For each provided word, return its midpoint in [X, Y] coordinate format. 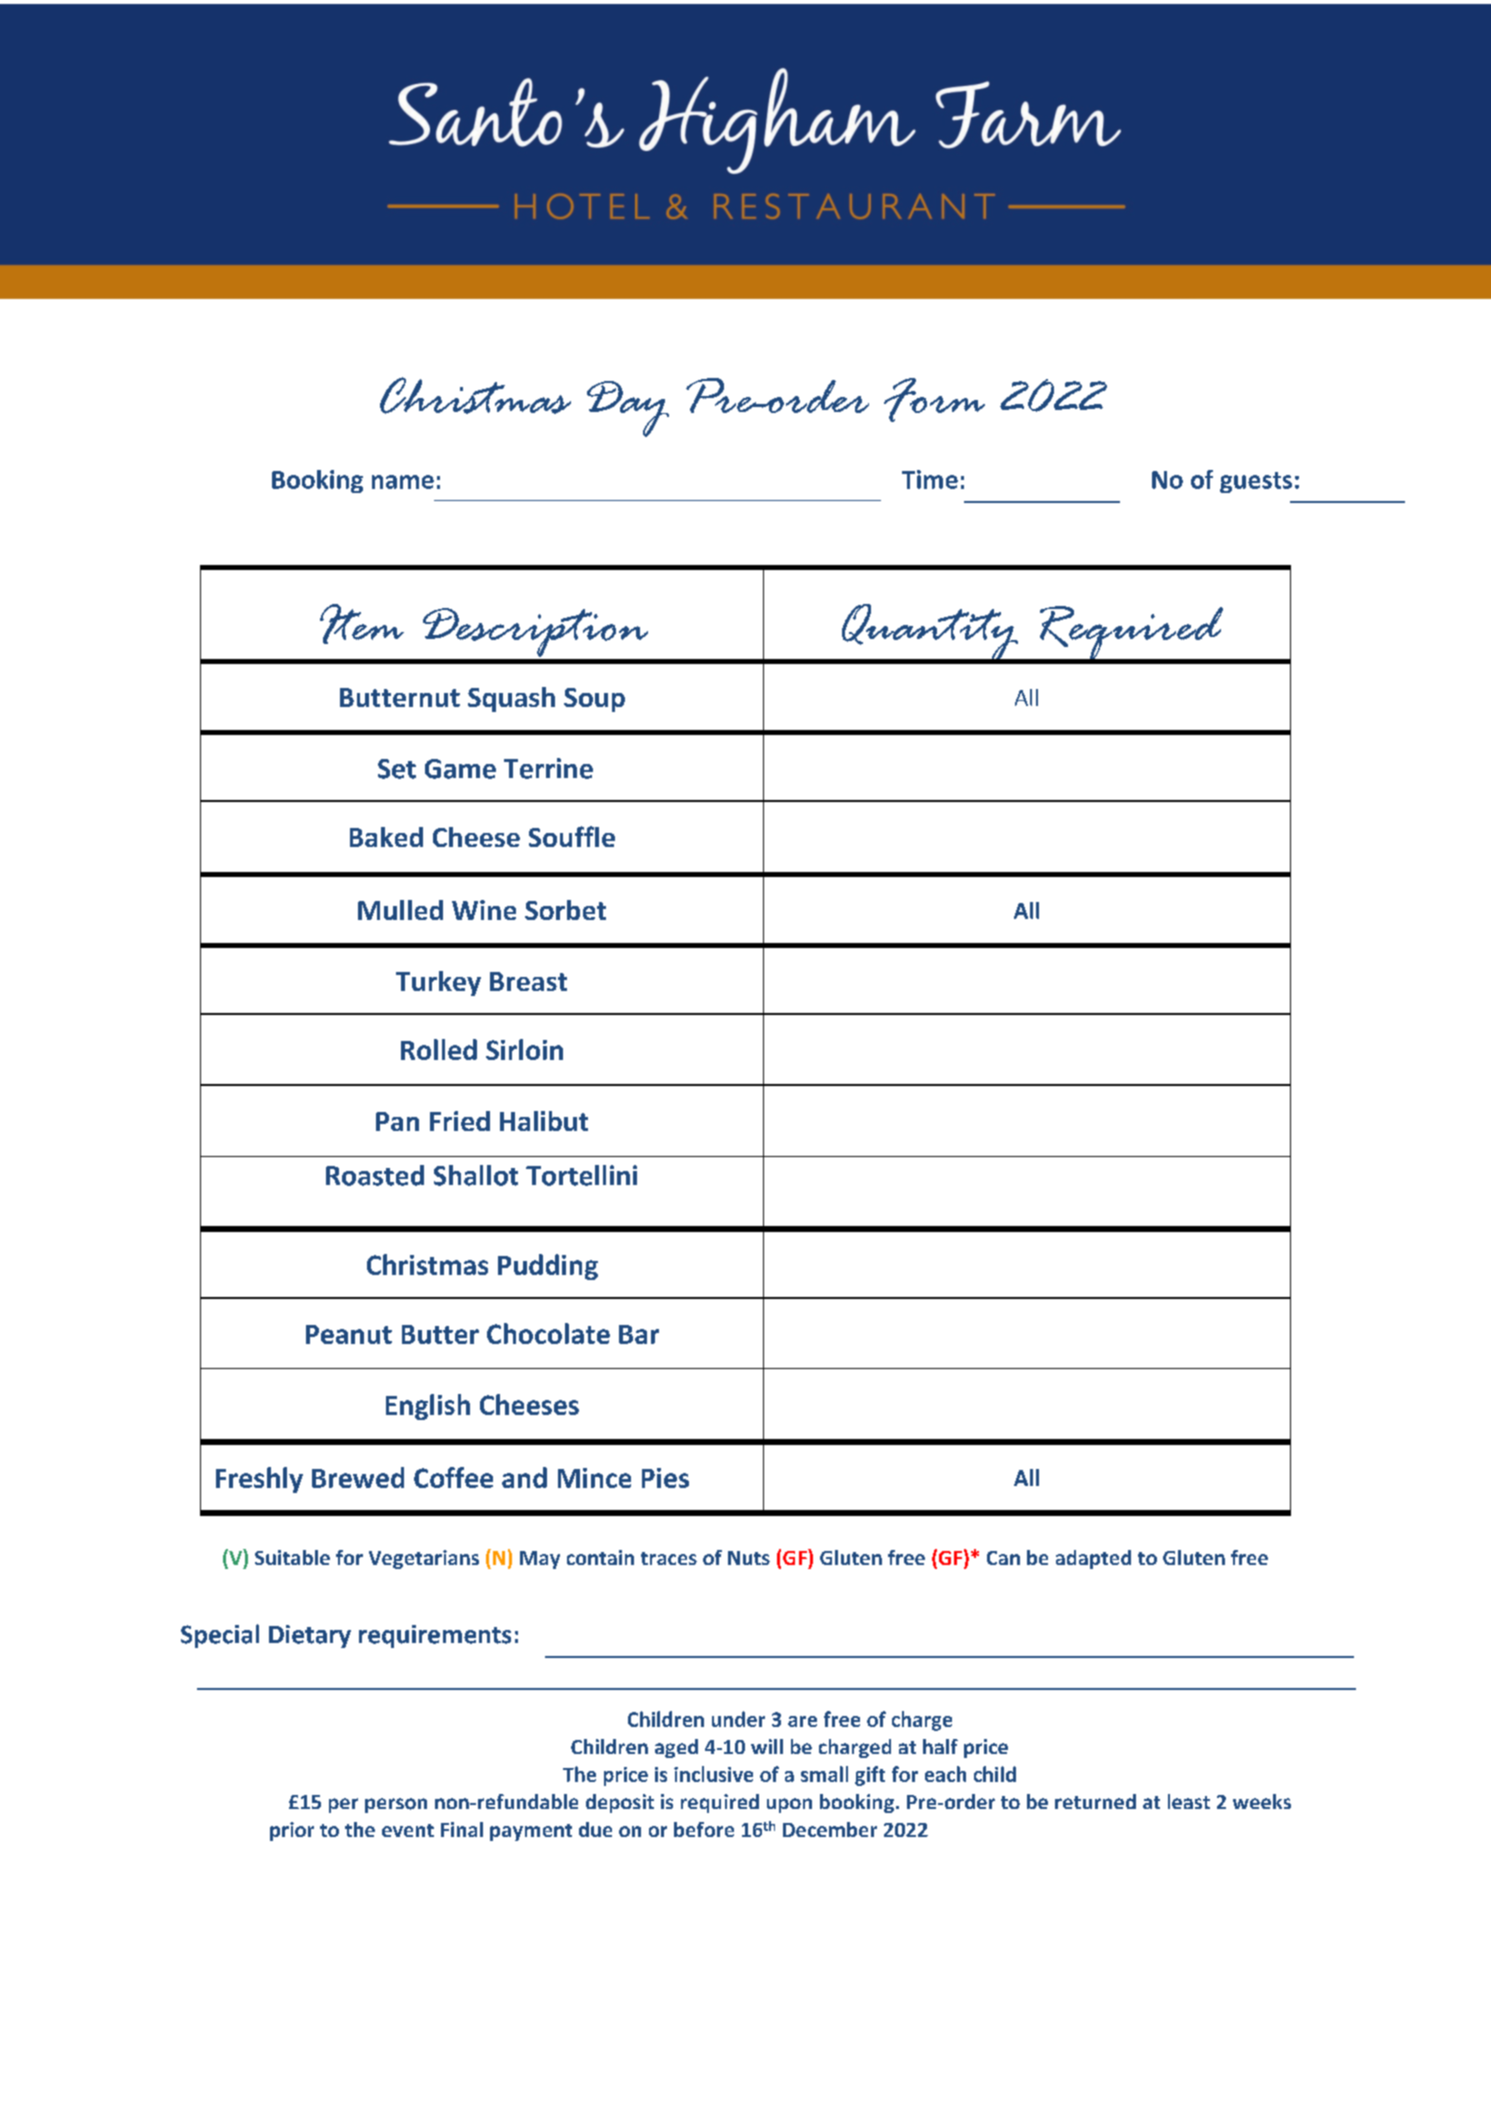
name [403, 482]
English [428, 1407]
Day [628, 409]
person [396, 1805]
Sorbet [565, 910]
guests [1256, 482]
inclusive [713, 1774]
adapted [1093, 1559]
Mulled [400, 910]
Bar [639, 1334]
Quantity [929, 634]
